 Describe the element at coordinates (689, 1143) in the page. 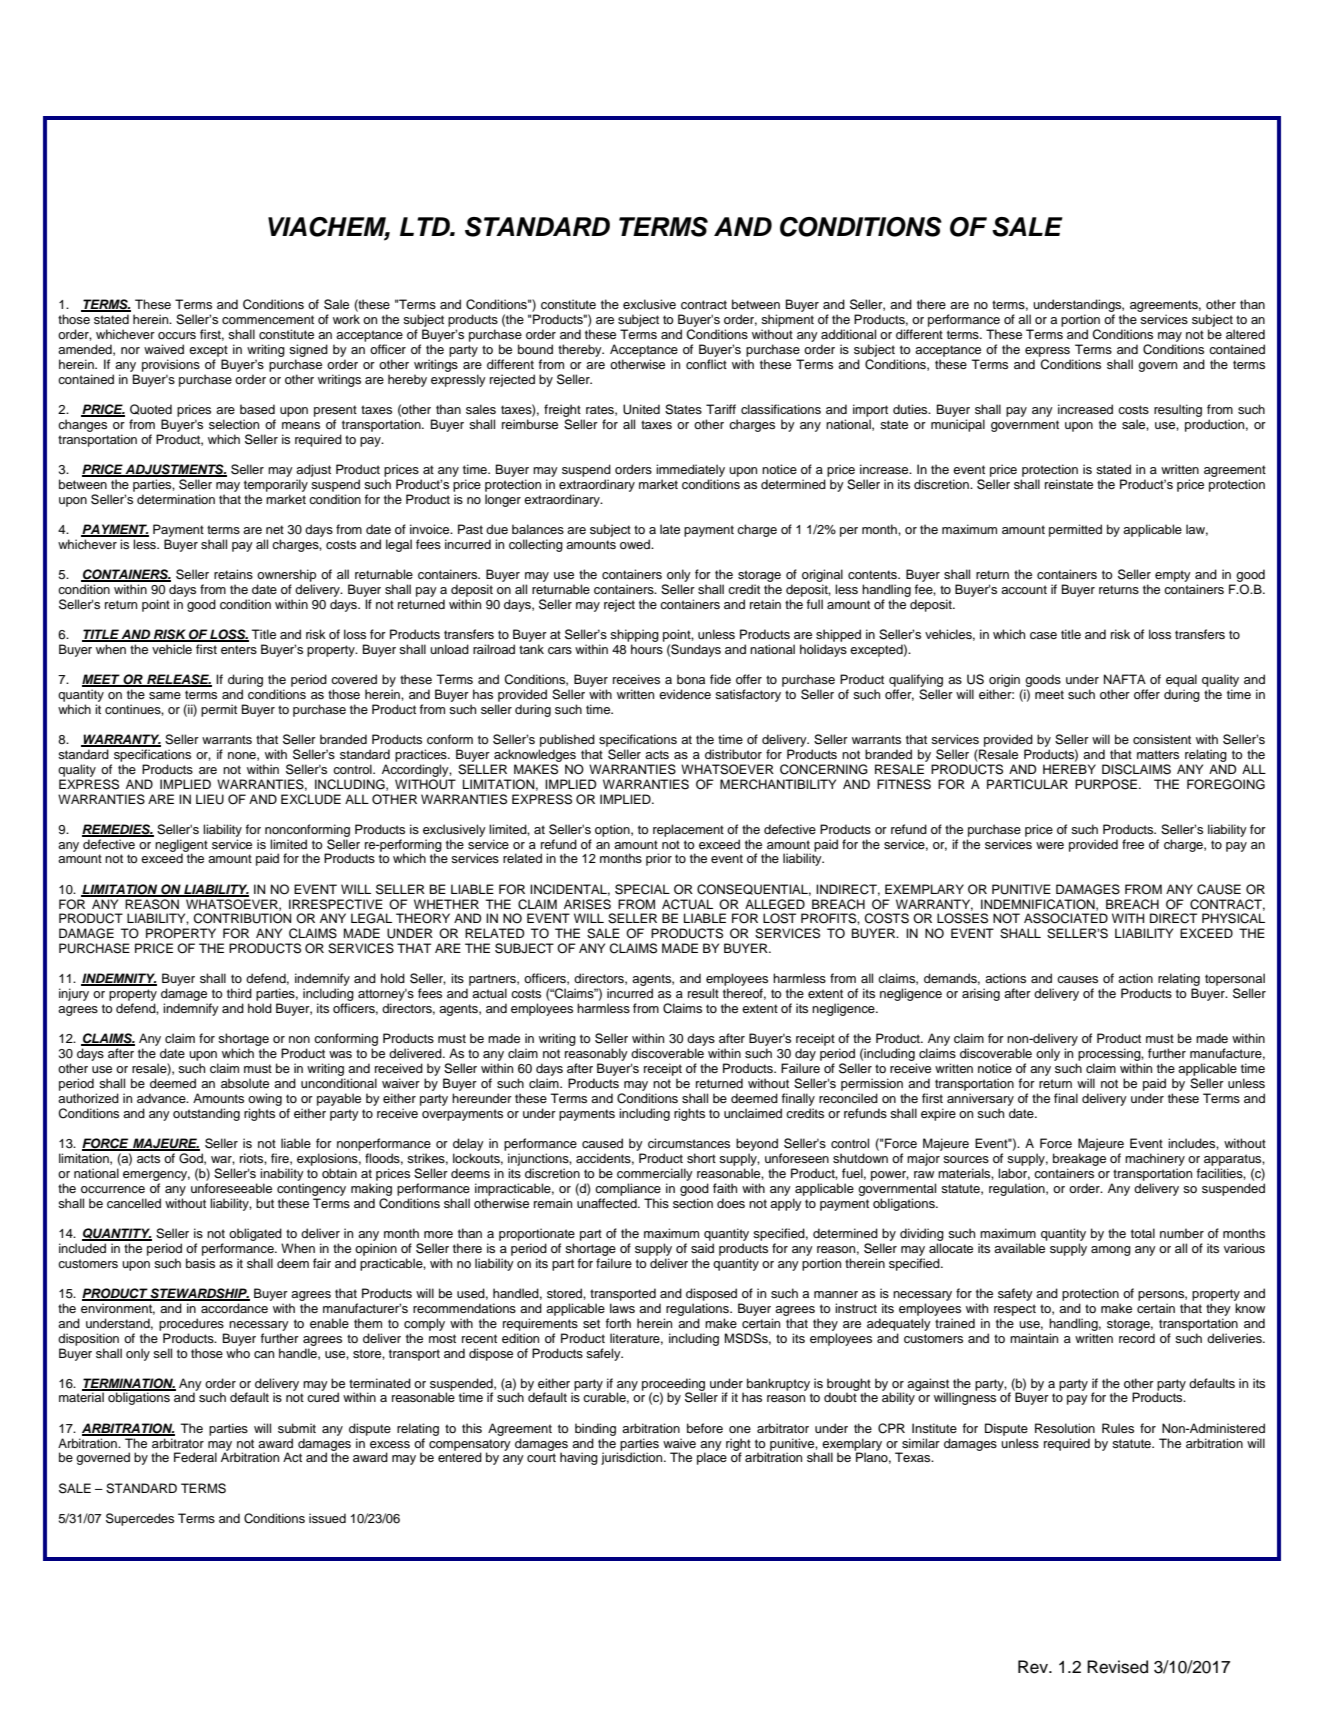

I see `circumstances` at that location.
